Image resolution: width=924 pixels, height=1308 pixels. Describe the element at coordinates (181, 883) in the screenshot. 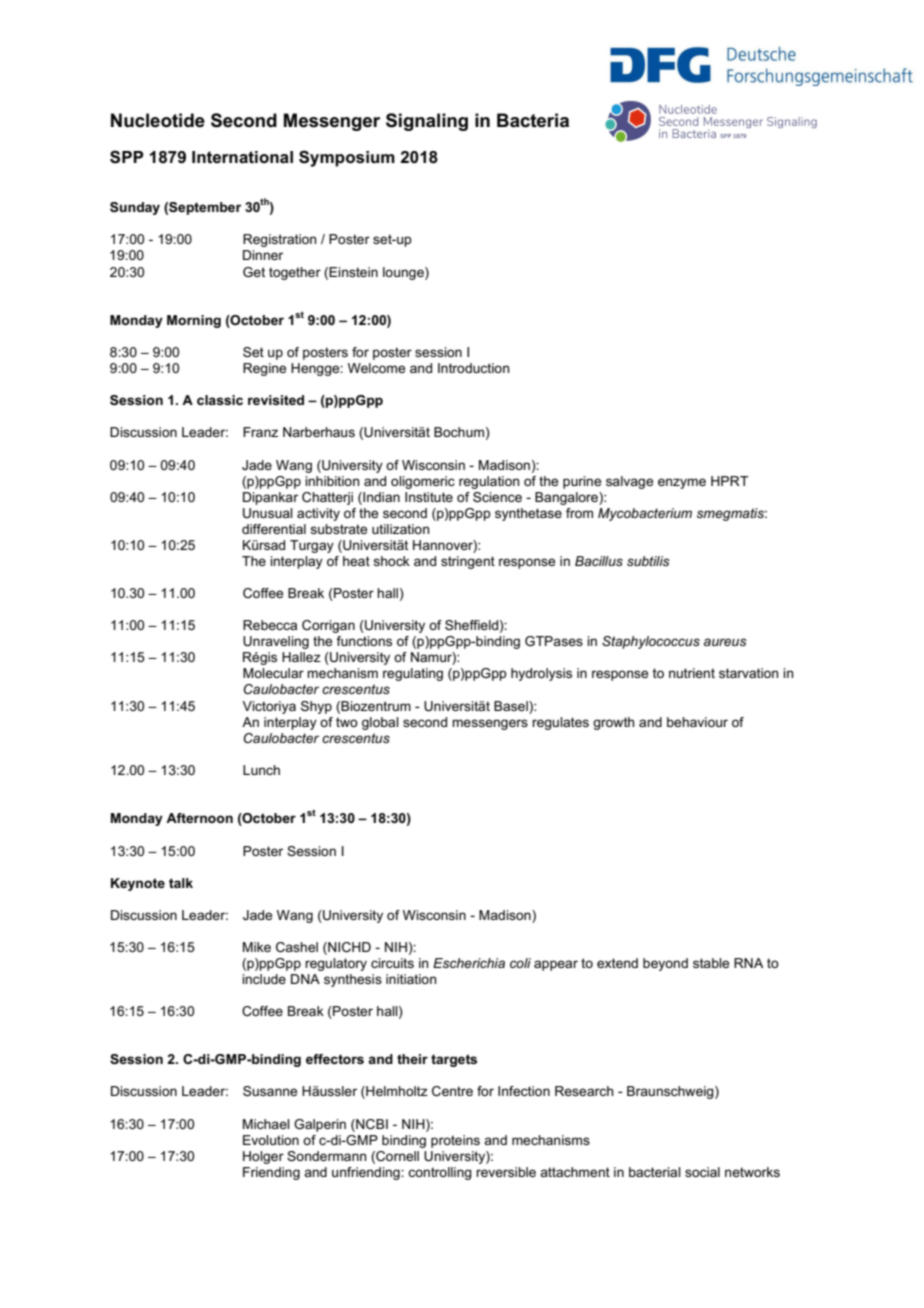

I see `talk` at that location.
